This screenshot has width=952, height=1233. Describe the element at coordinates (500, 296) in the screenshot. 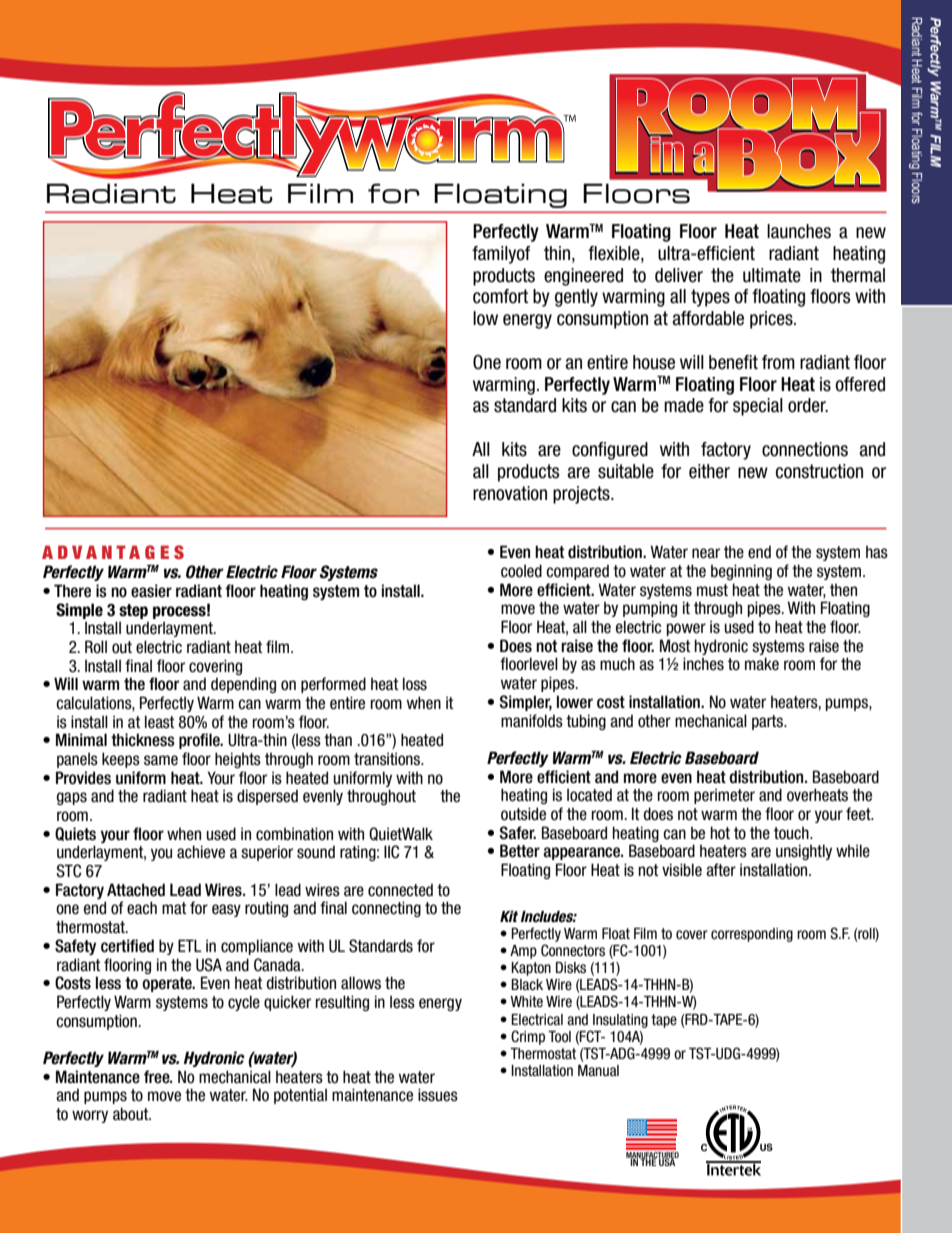

I see `comfort` at that location.
